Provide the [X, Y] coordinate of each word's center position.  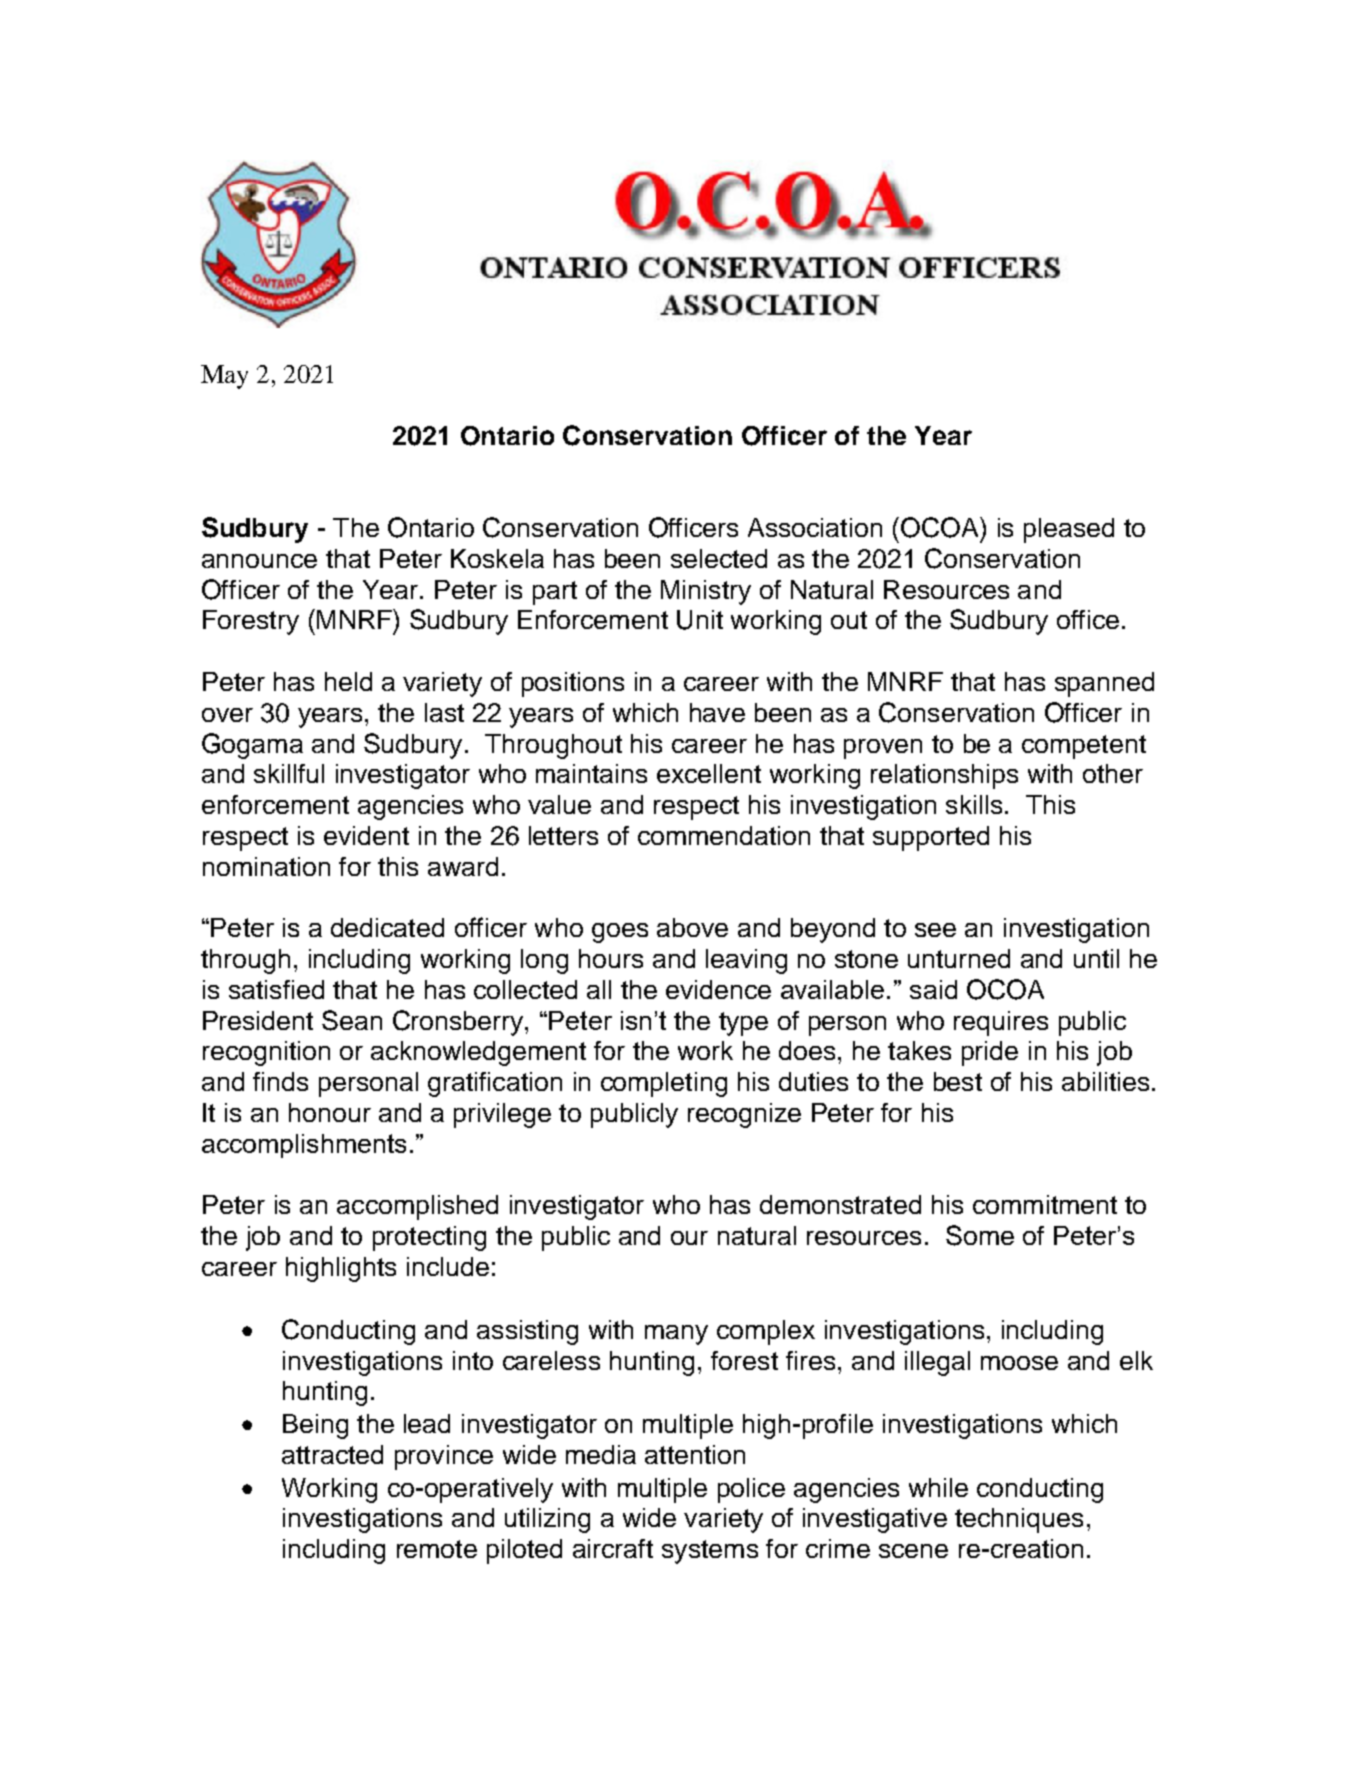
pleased [1069, 530]
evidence [718, 989]
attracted [332, 1454]
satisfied [276, 989]
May [224, 377]
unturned [959, 958]
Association [815, 527]
